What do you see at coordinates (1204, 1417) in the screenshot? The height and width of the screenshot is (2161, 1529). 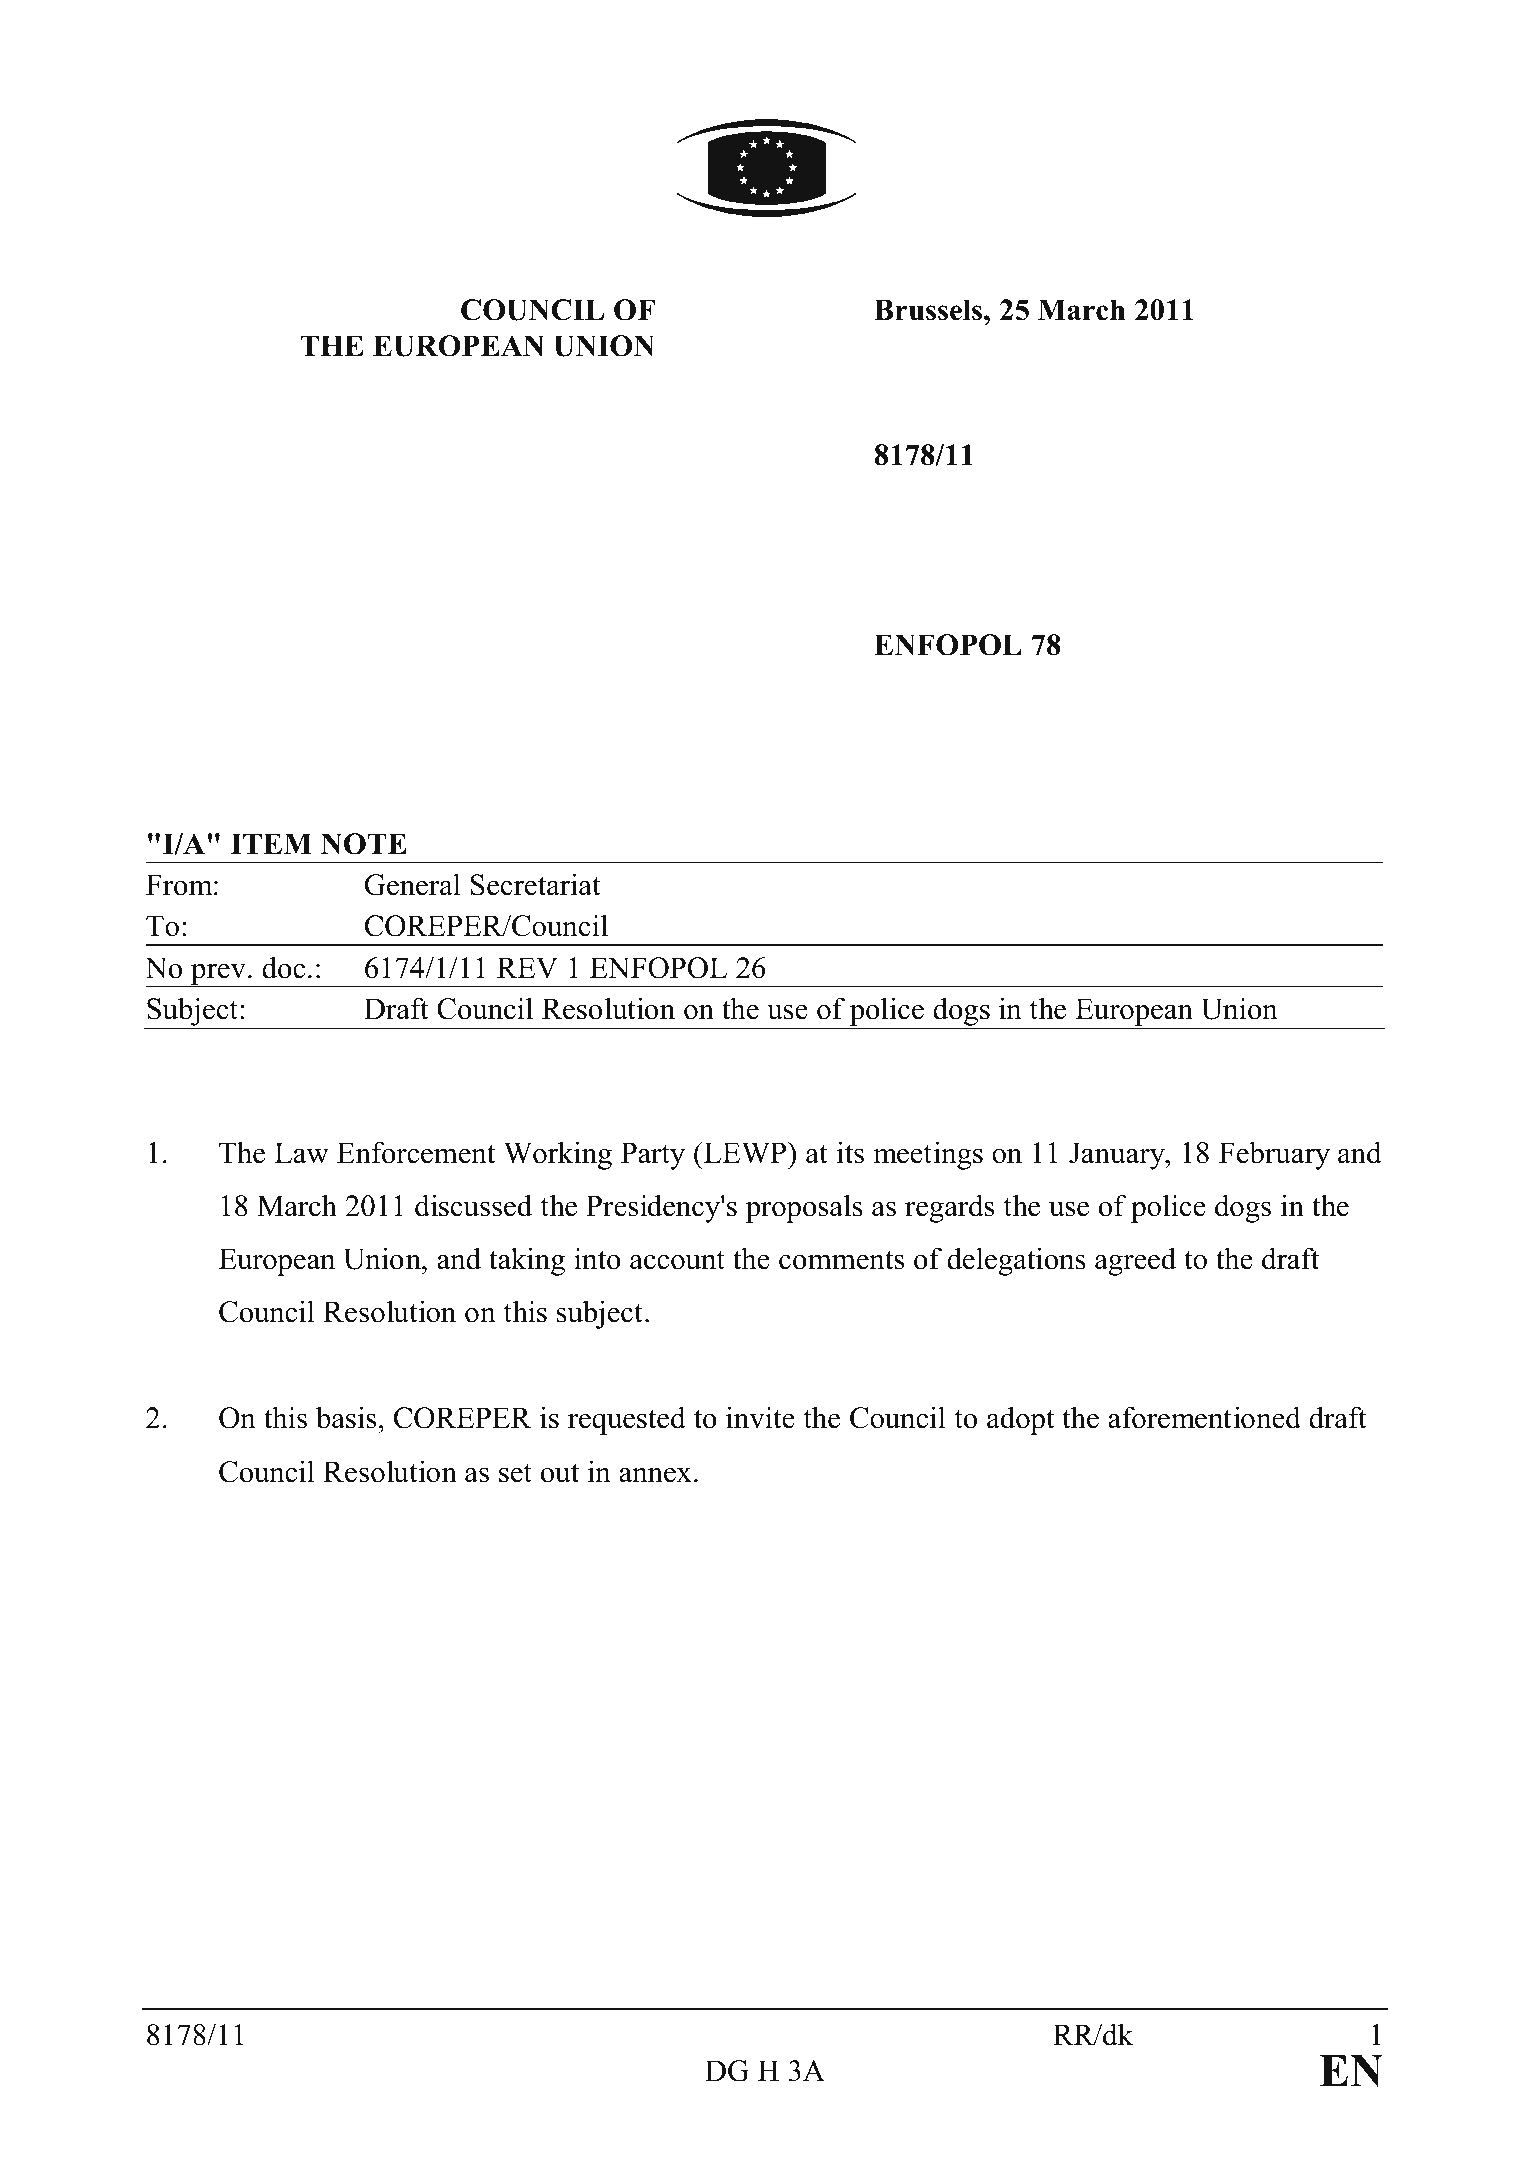 I see `aforementioned` at bounding box center [1204, 1417].
